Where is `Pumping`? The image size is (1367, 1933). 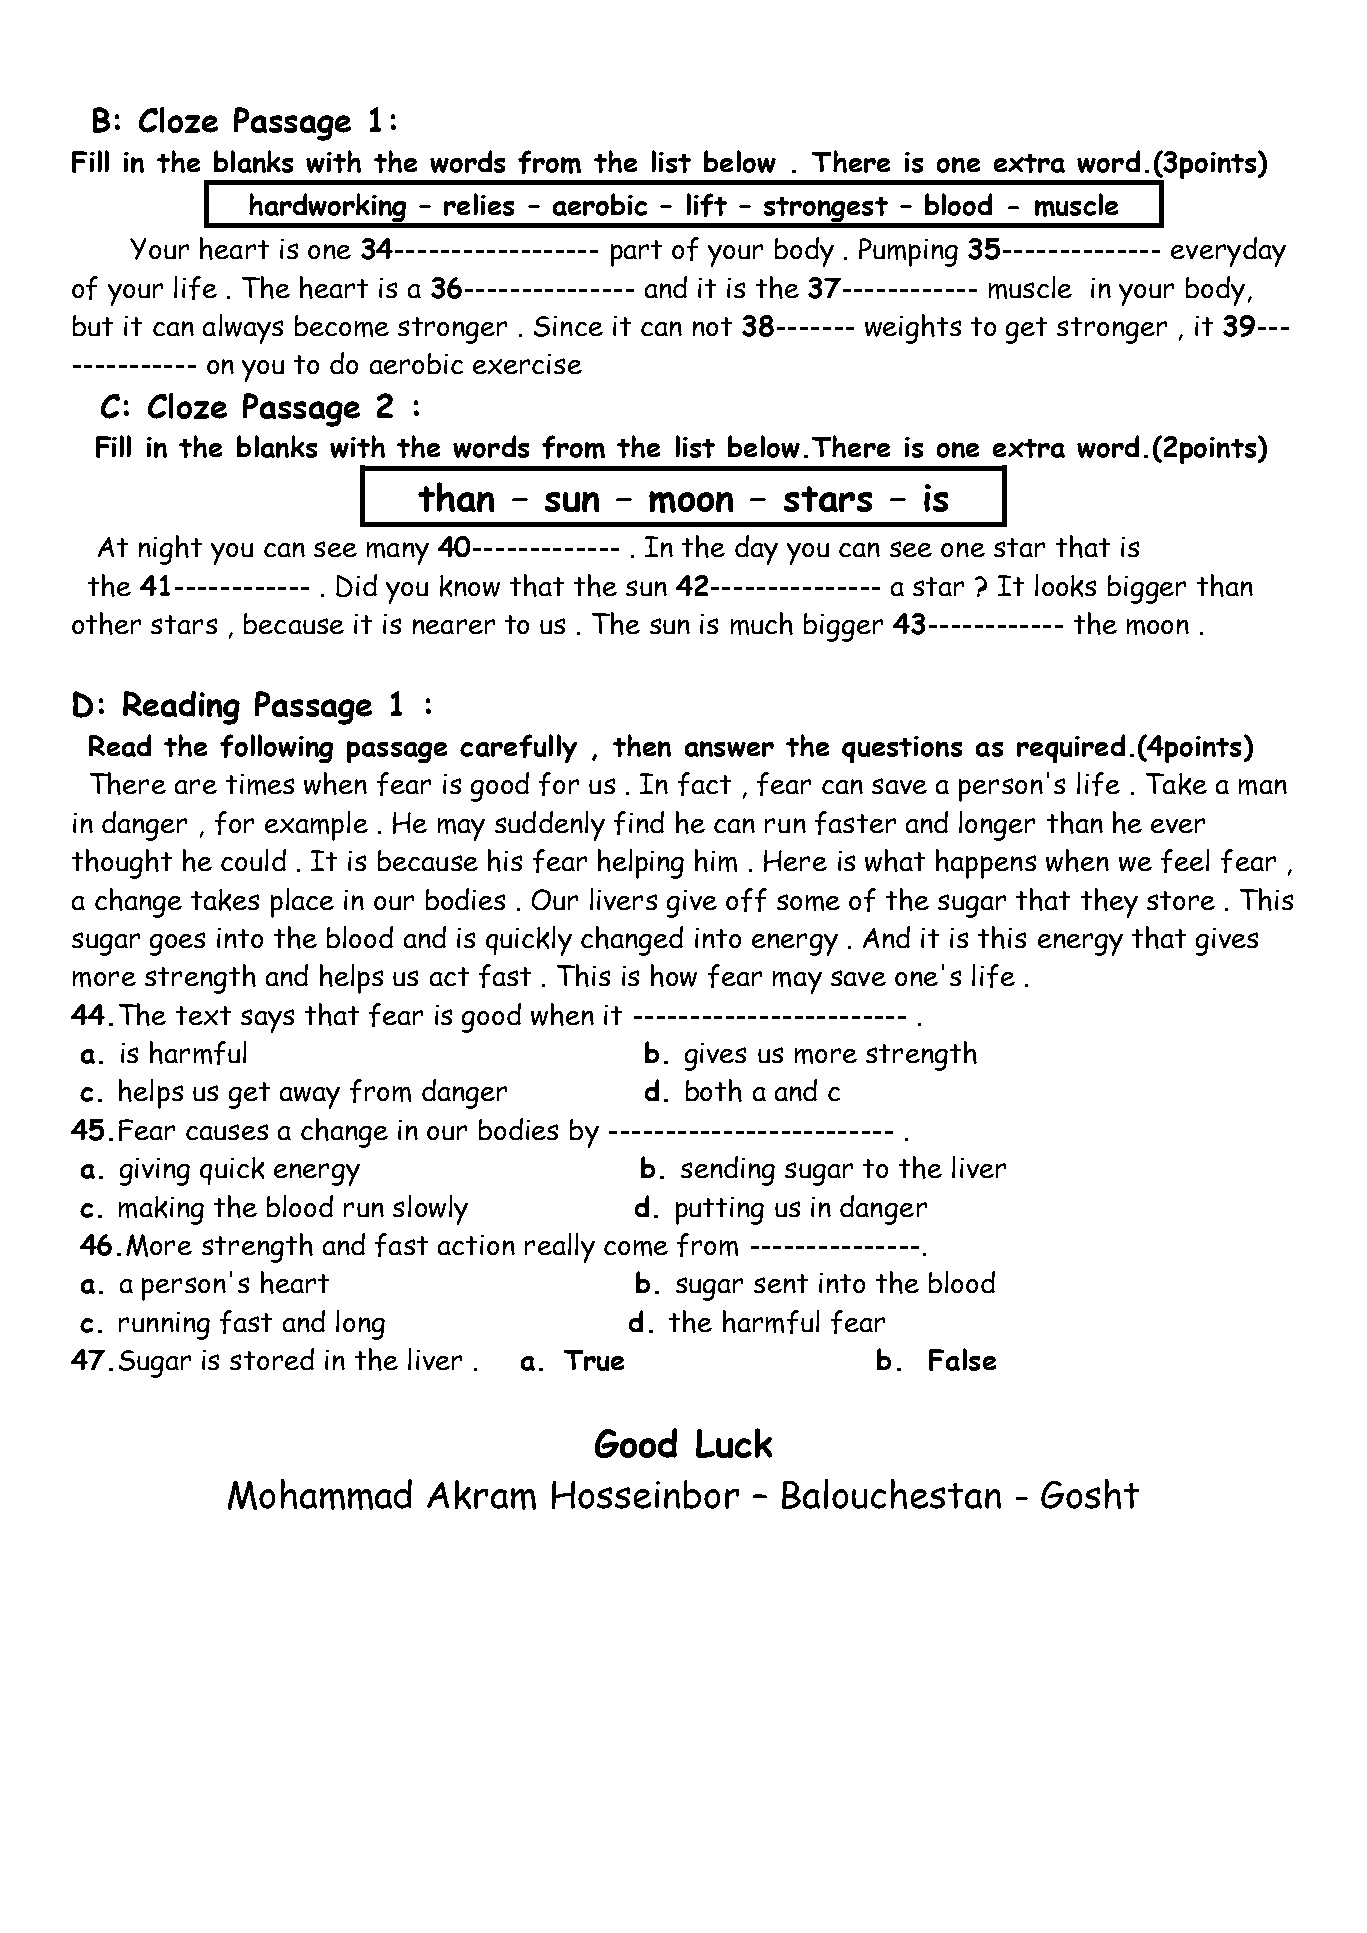 Pumping is located at coordinates (908, 252).
